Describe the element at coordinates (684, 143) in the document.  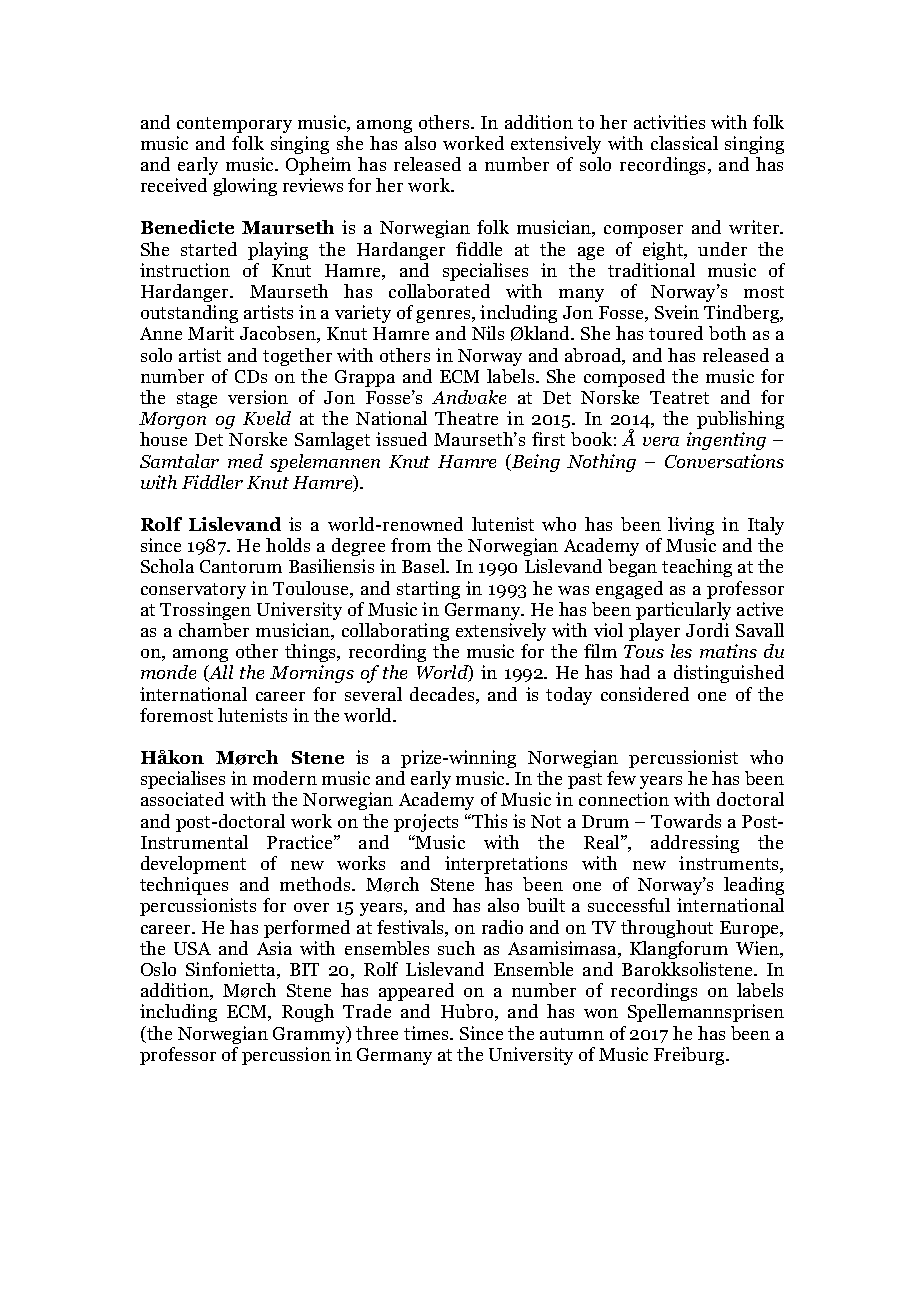
I see `classical` at that location.
